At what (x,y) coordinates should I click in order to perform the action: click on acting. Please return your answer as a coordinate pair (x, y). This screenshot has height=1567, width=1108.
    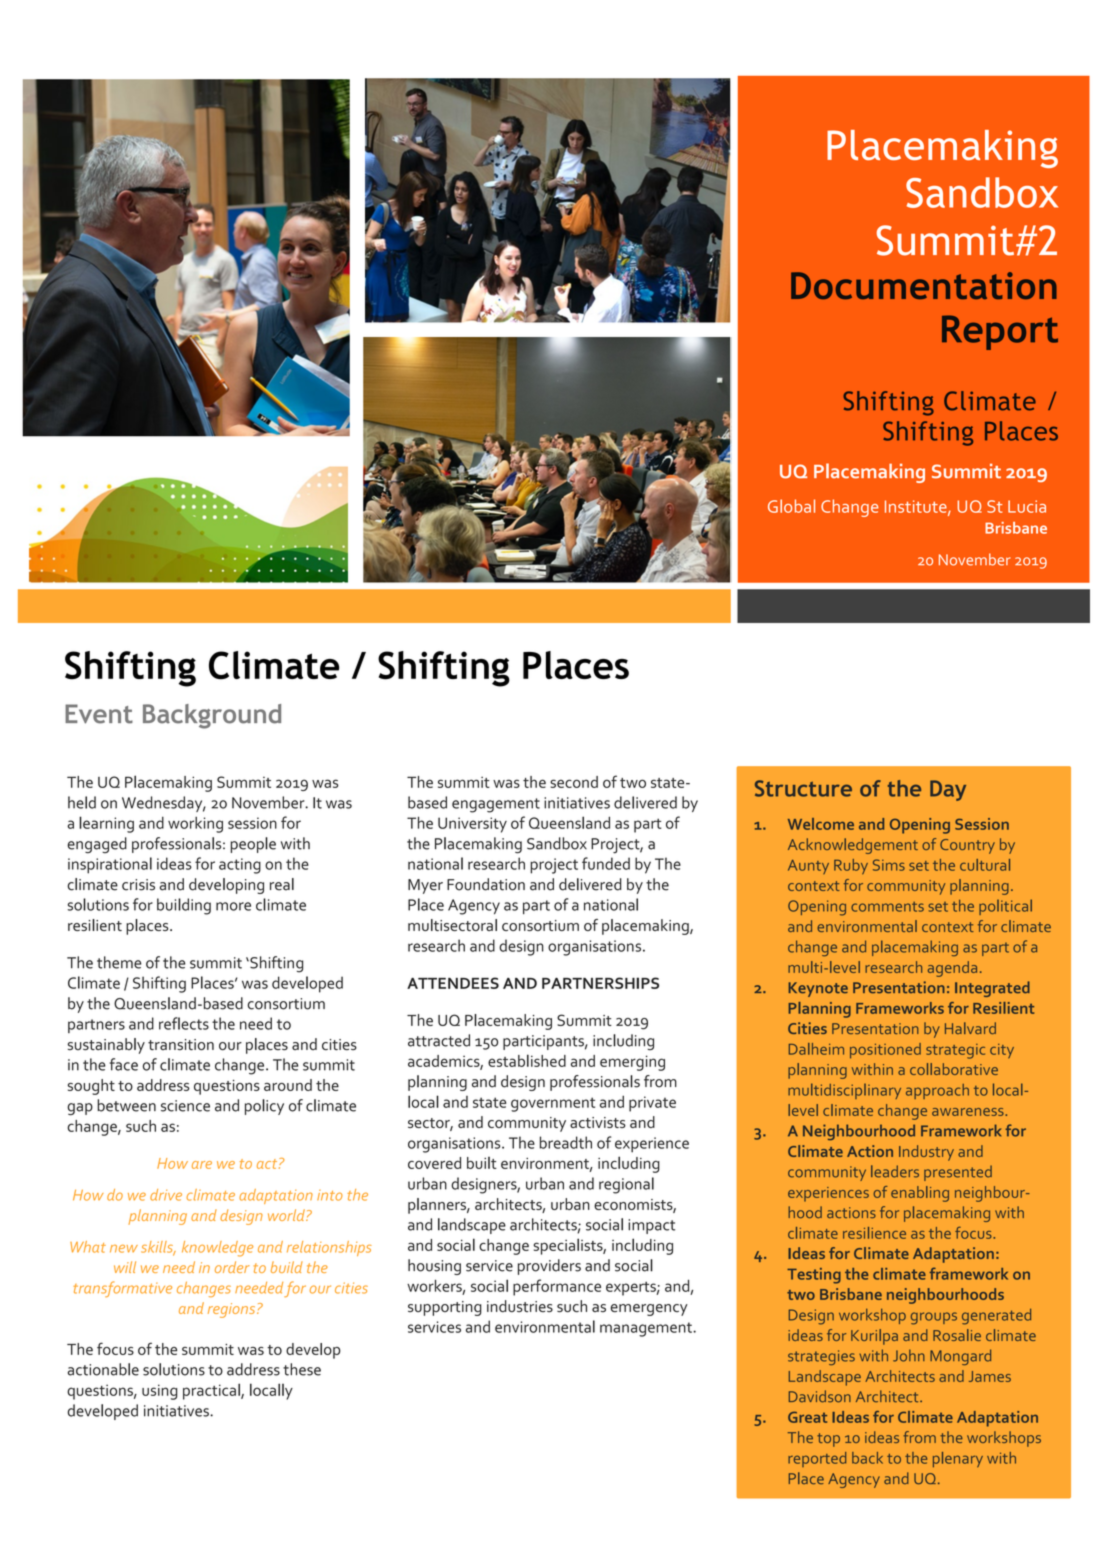
    Looking at the image, I should click on (240, 866).
